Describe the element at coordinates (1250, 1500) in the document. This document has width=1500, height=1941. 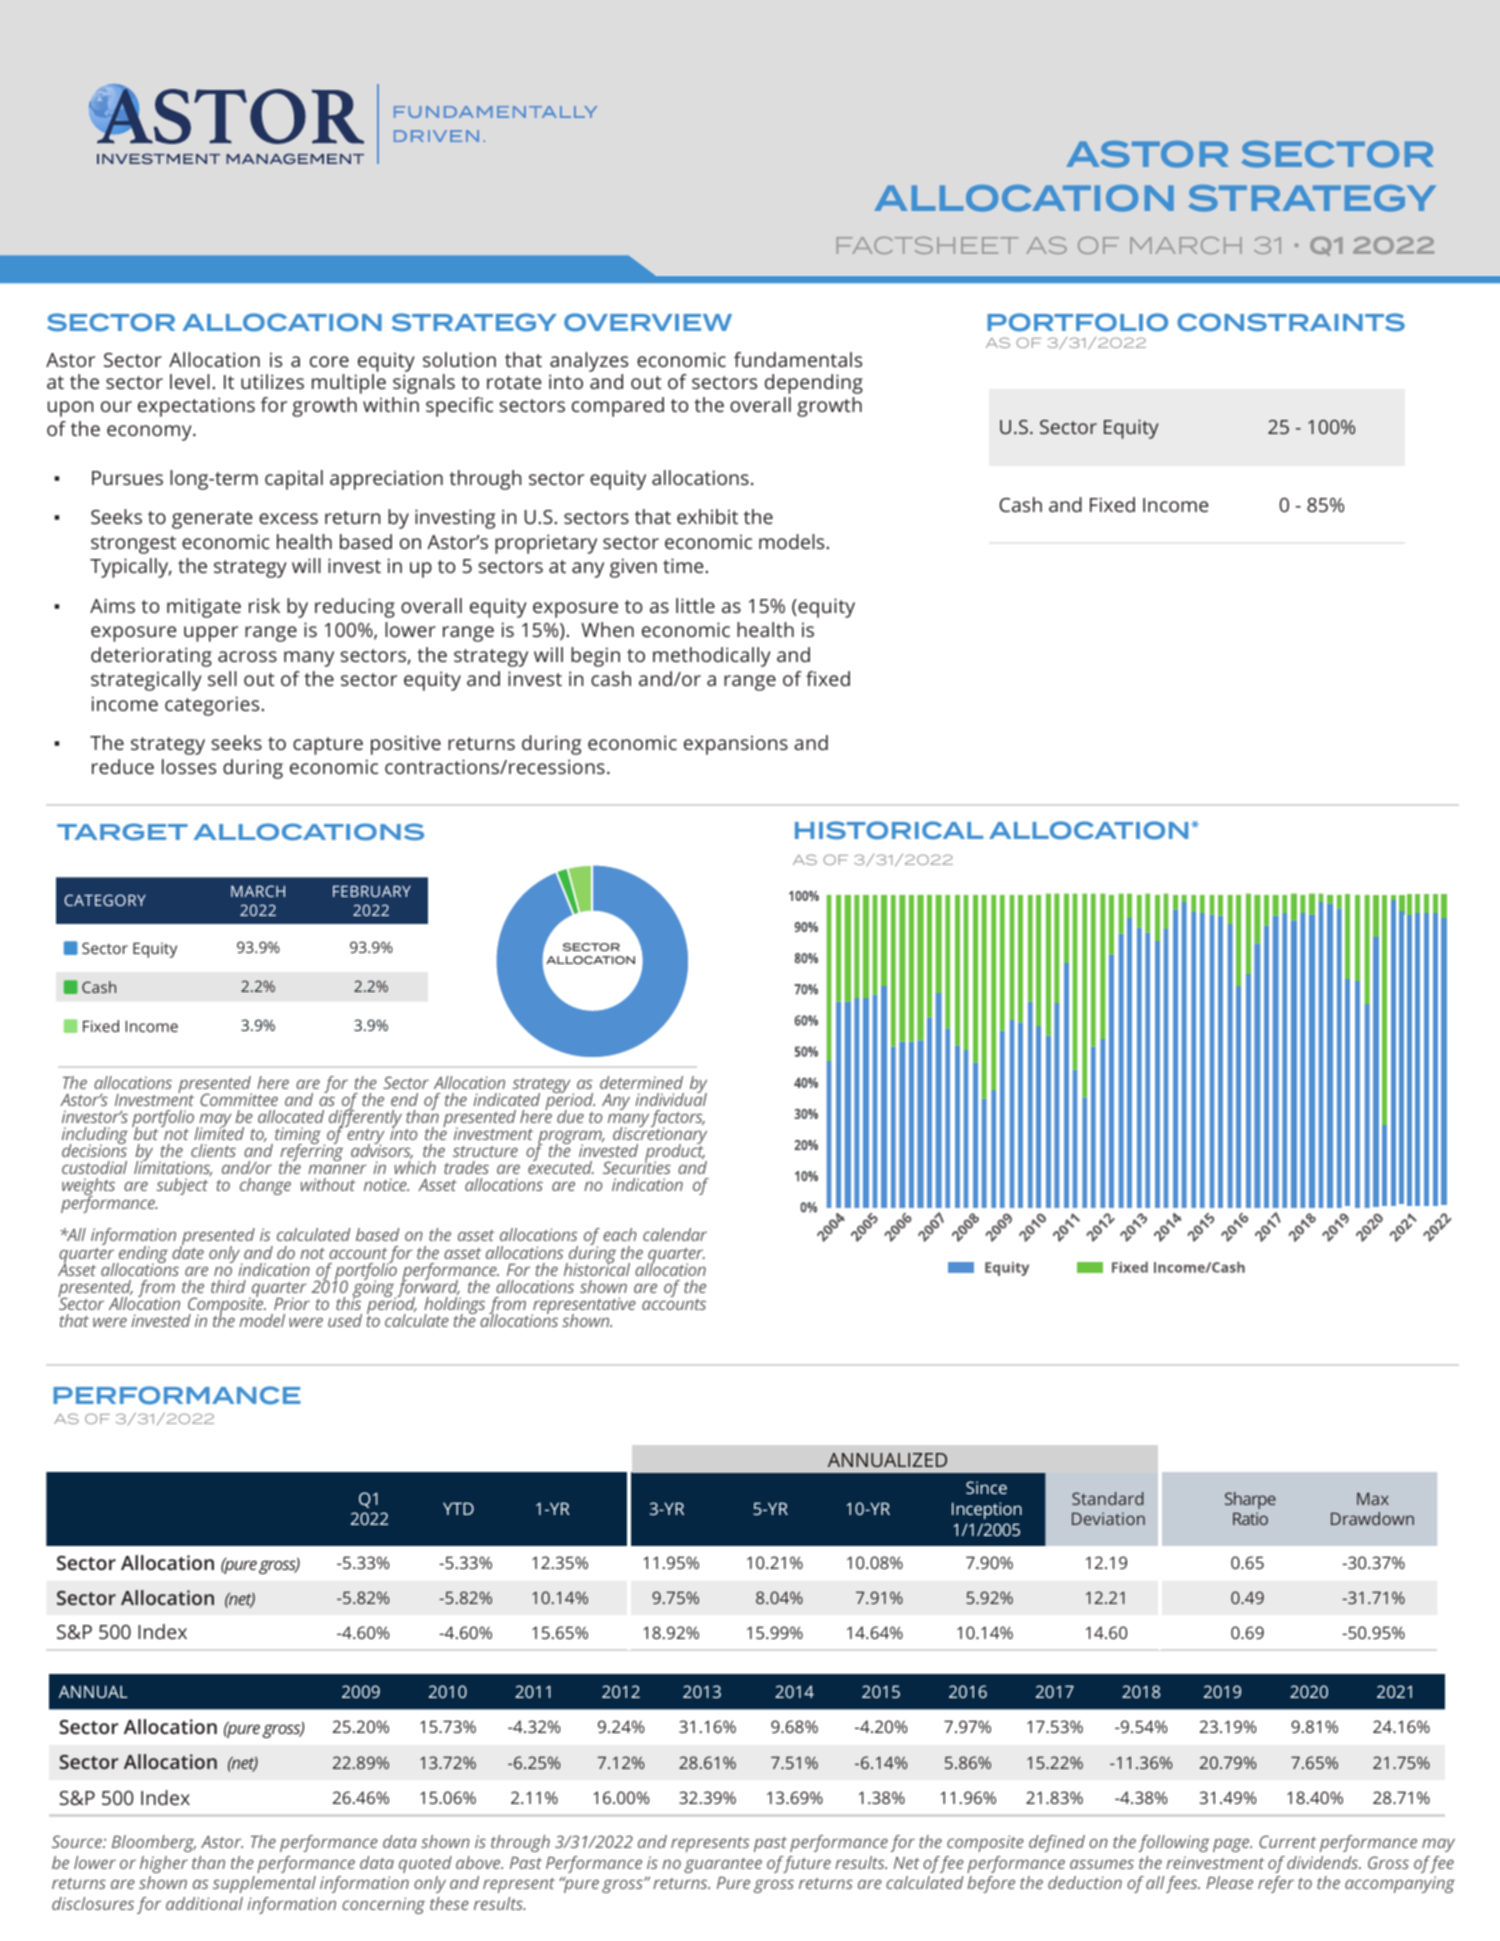
I see `Sharpe` at that location.
